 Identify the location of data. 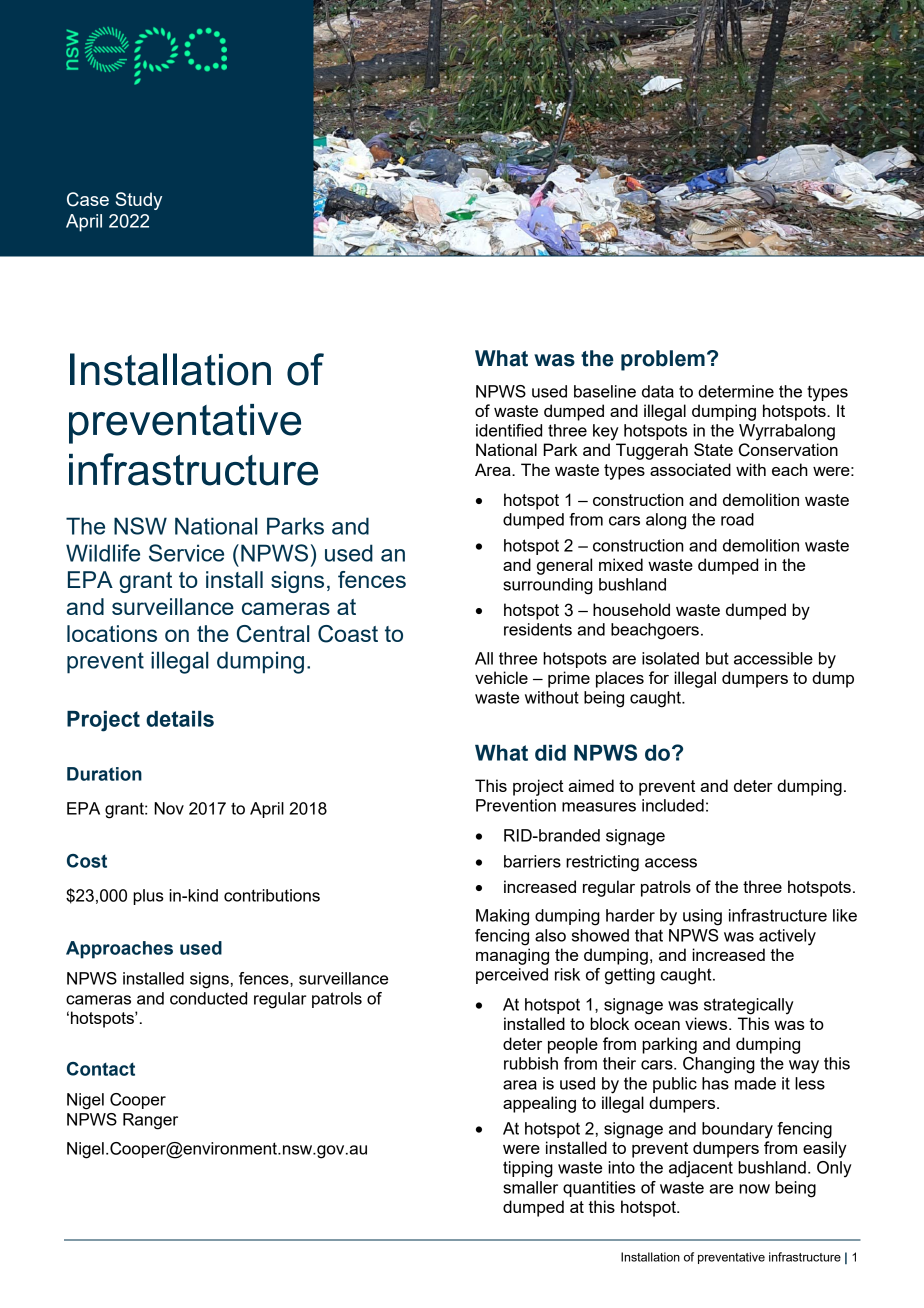
(658, 391).
